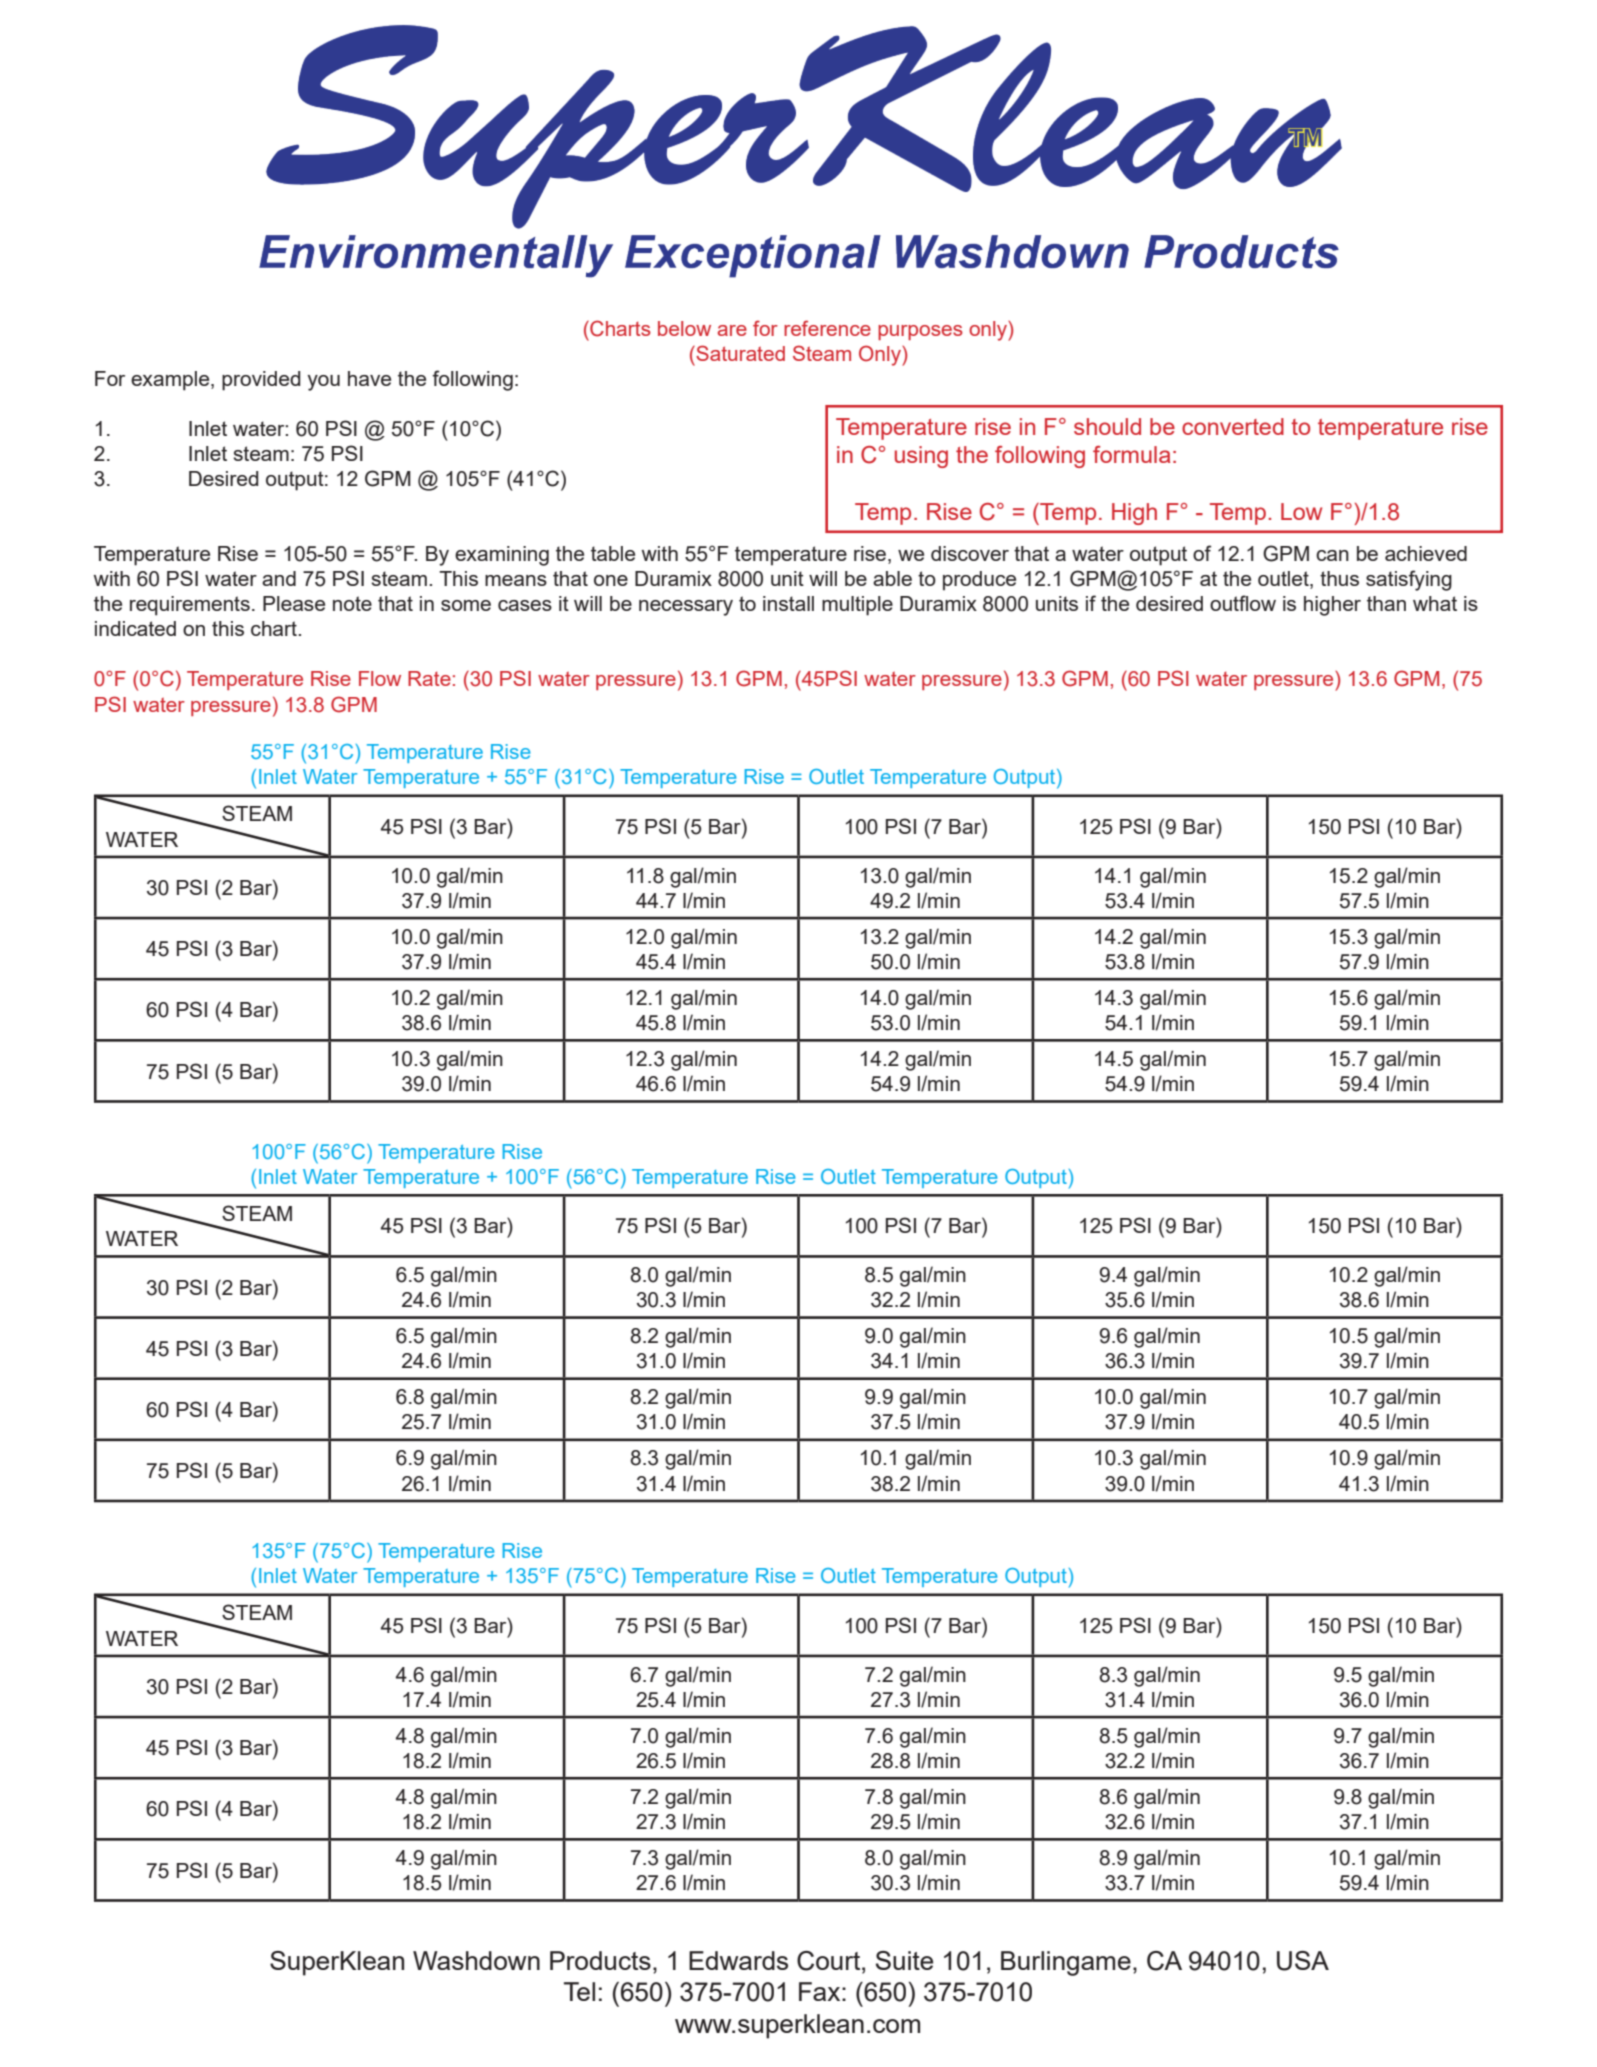  I want to click on Tel, so click(579, 1991).
